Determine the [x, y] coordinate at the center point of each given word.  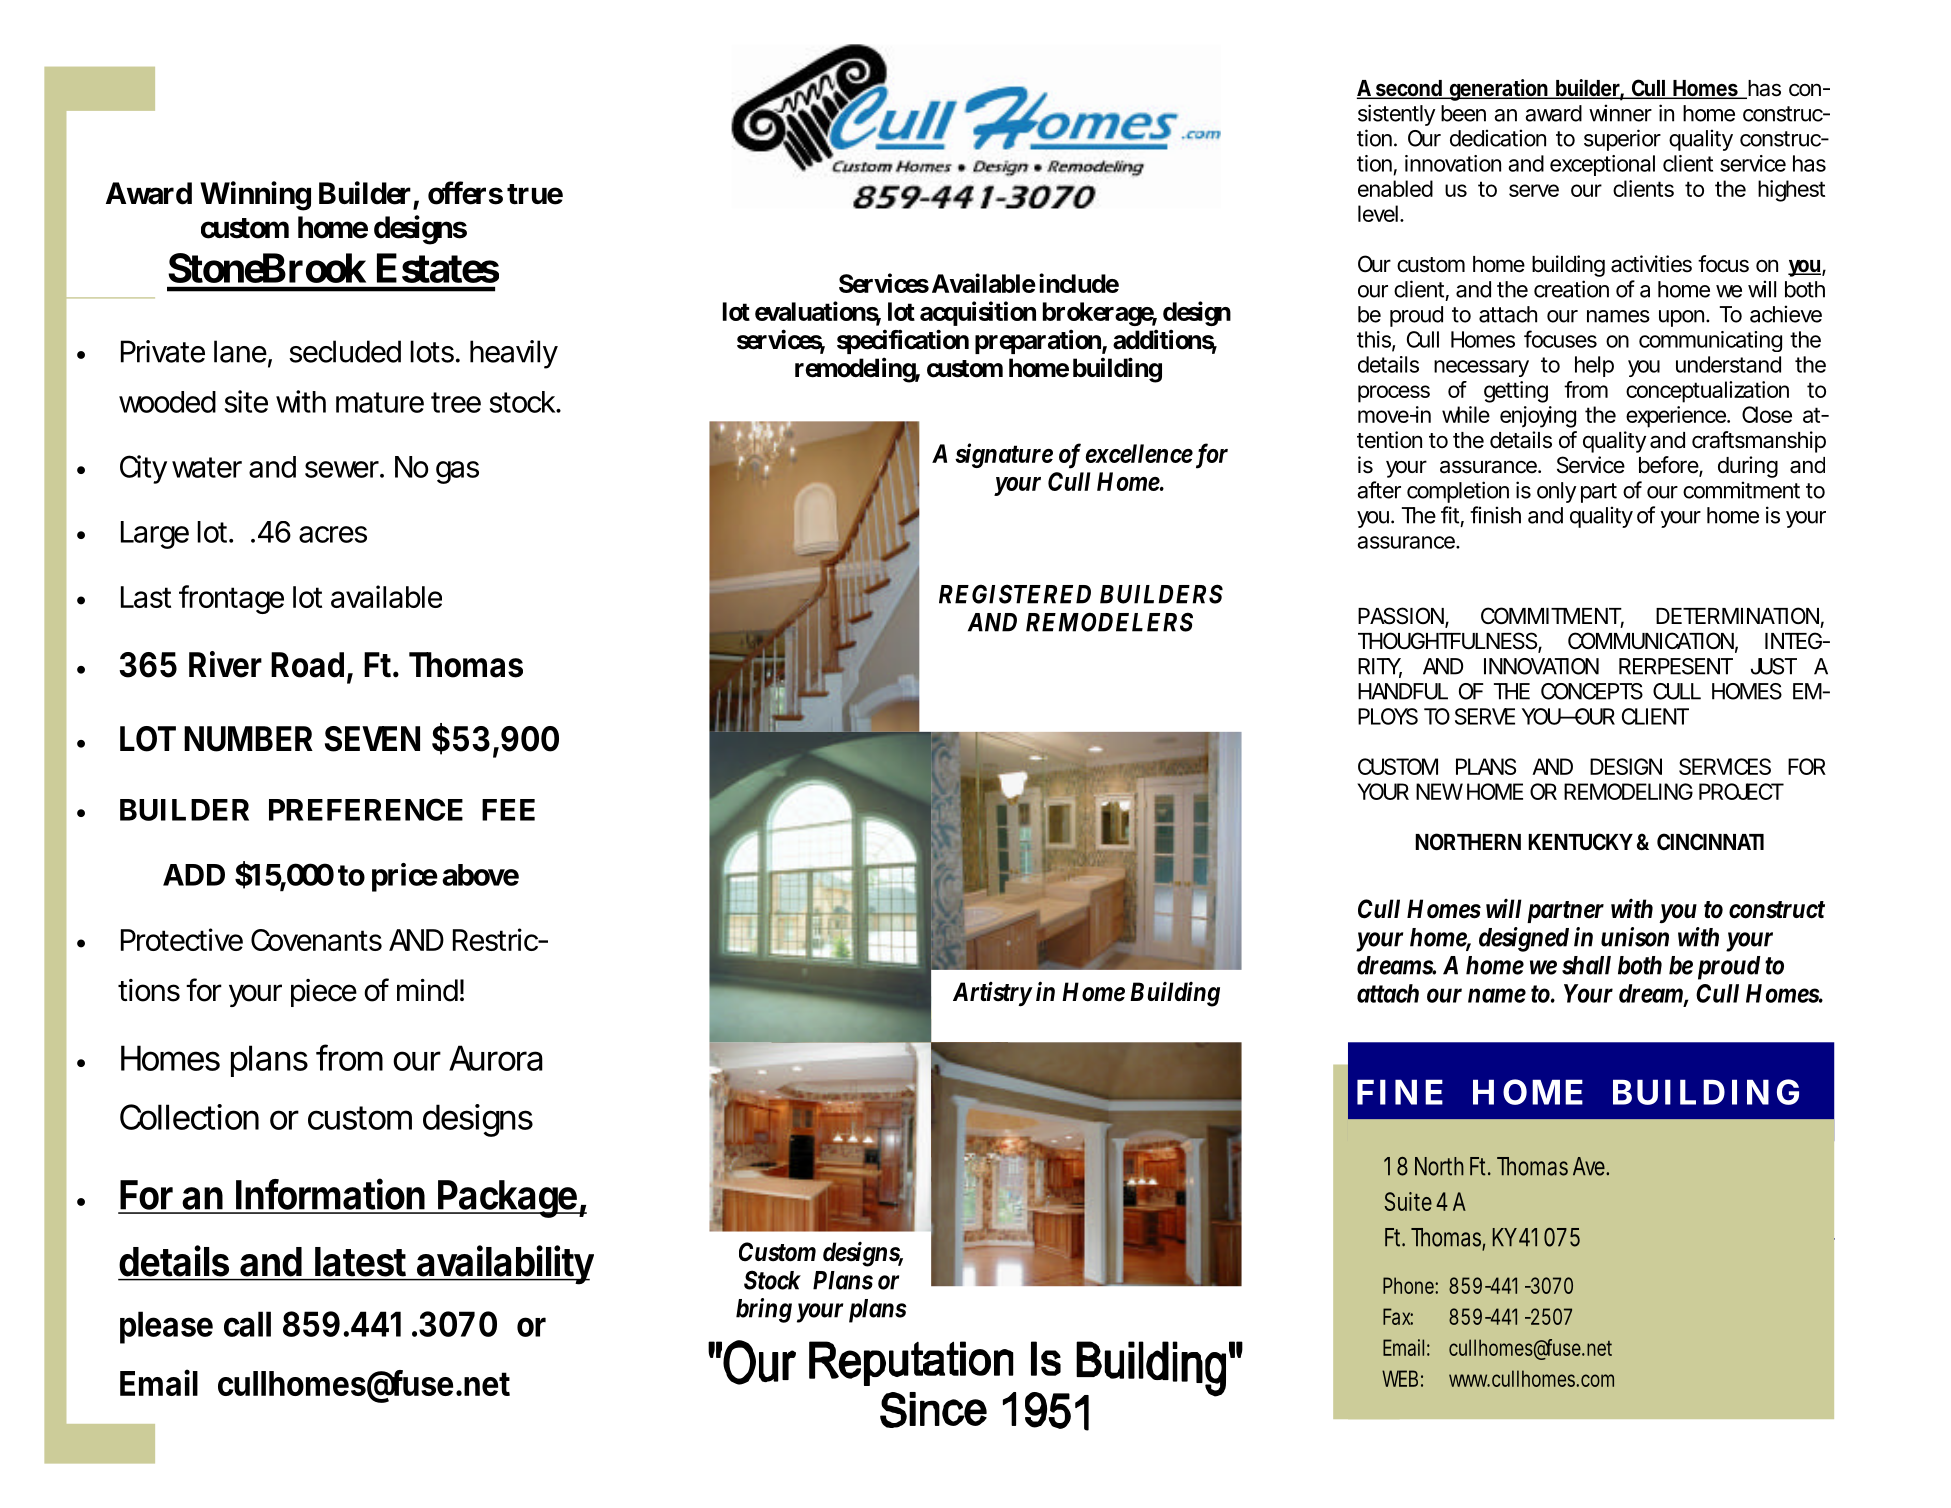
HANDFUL [1403, 691]
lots [432, 351]
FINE [1400, 1092]
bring [764, 1310]
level [1378, 213]
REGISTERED [1015, 594]
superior [1622, 140]
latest [360, 1262]
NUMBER [248, 739]
